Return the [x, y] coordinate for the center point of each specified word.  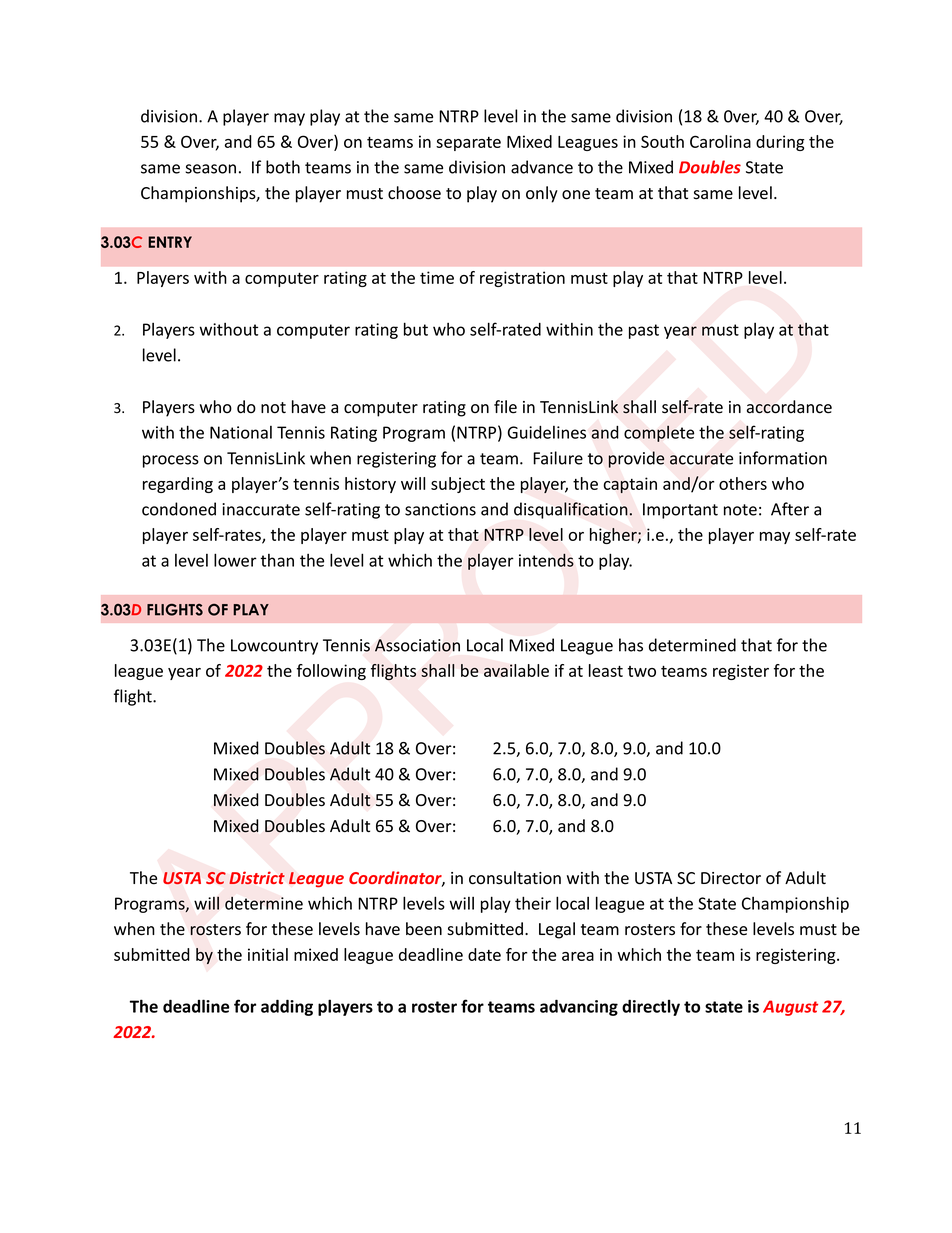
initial [268, 954]
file [505, 407]
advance [542, 167]
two [642, 671]
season [210, 169]
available [516, 670]
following [331, 672]
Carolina [720, 141]
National [241, 432]
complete [659, 433]
